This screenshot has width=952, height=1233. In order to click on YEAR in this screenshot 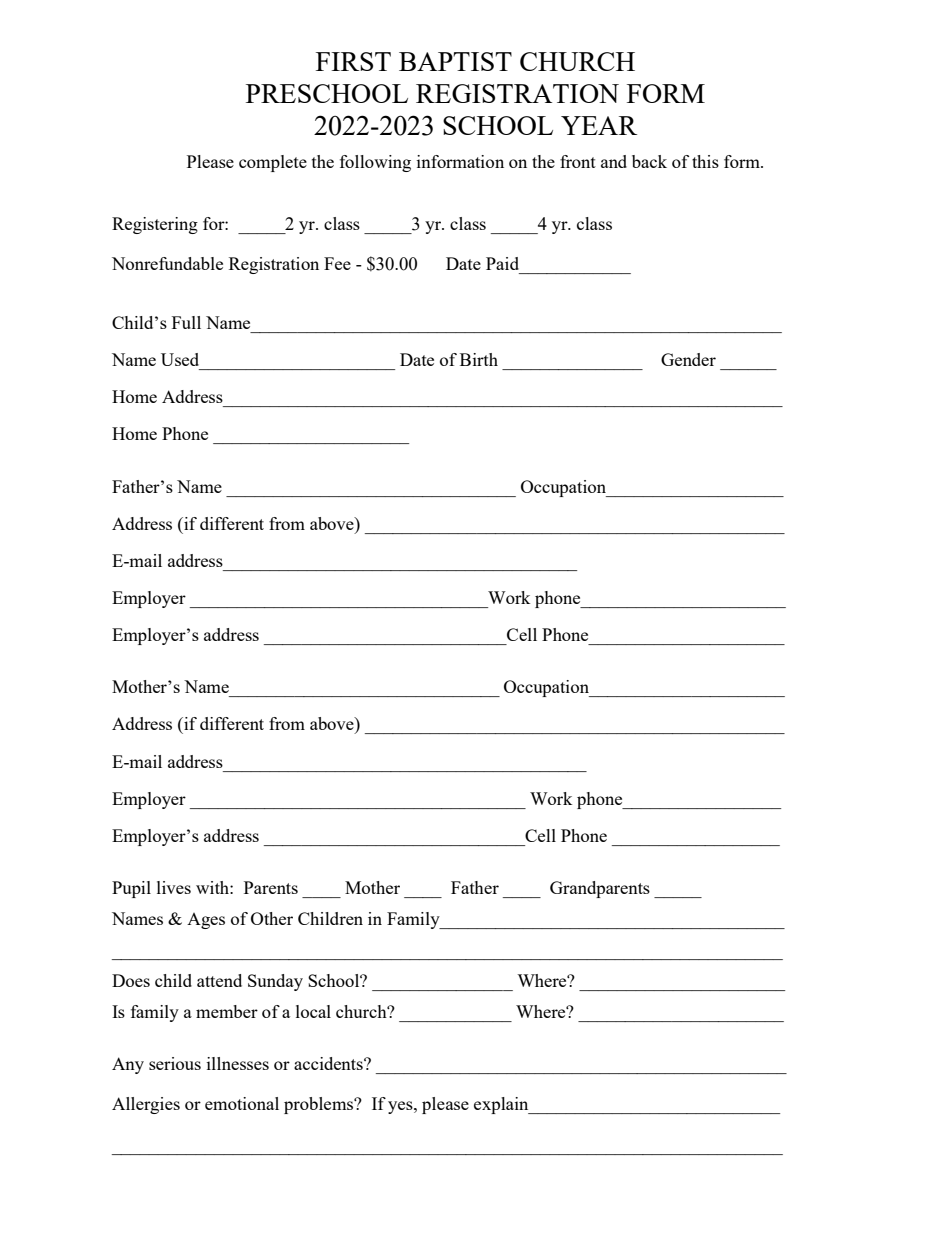, I will do `click(599, 125)`.
